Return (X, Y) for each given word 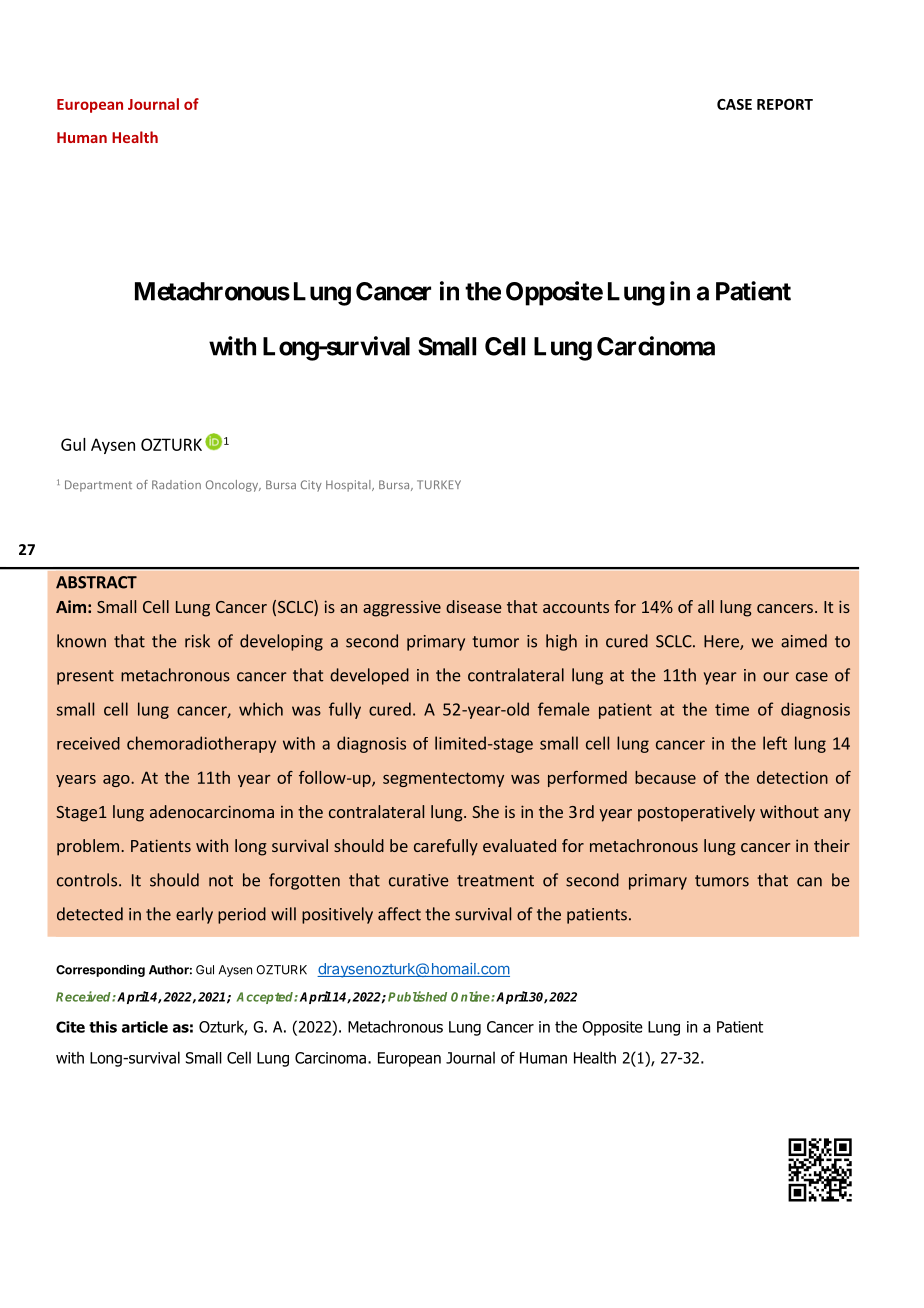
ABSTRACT (96, 582)
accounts (576, 607)
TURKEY (439, 484)
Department (98, 486)
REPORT (785, 104)
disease (473, 606)
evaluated (519, 845)
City (311, 486)
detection (792, 777)
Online (471, 996)
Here (722, 642)
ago (117, 781)
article (145, 1027)
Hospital (349, 486)
